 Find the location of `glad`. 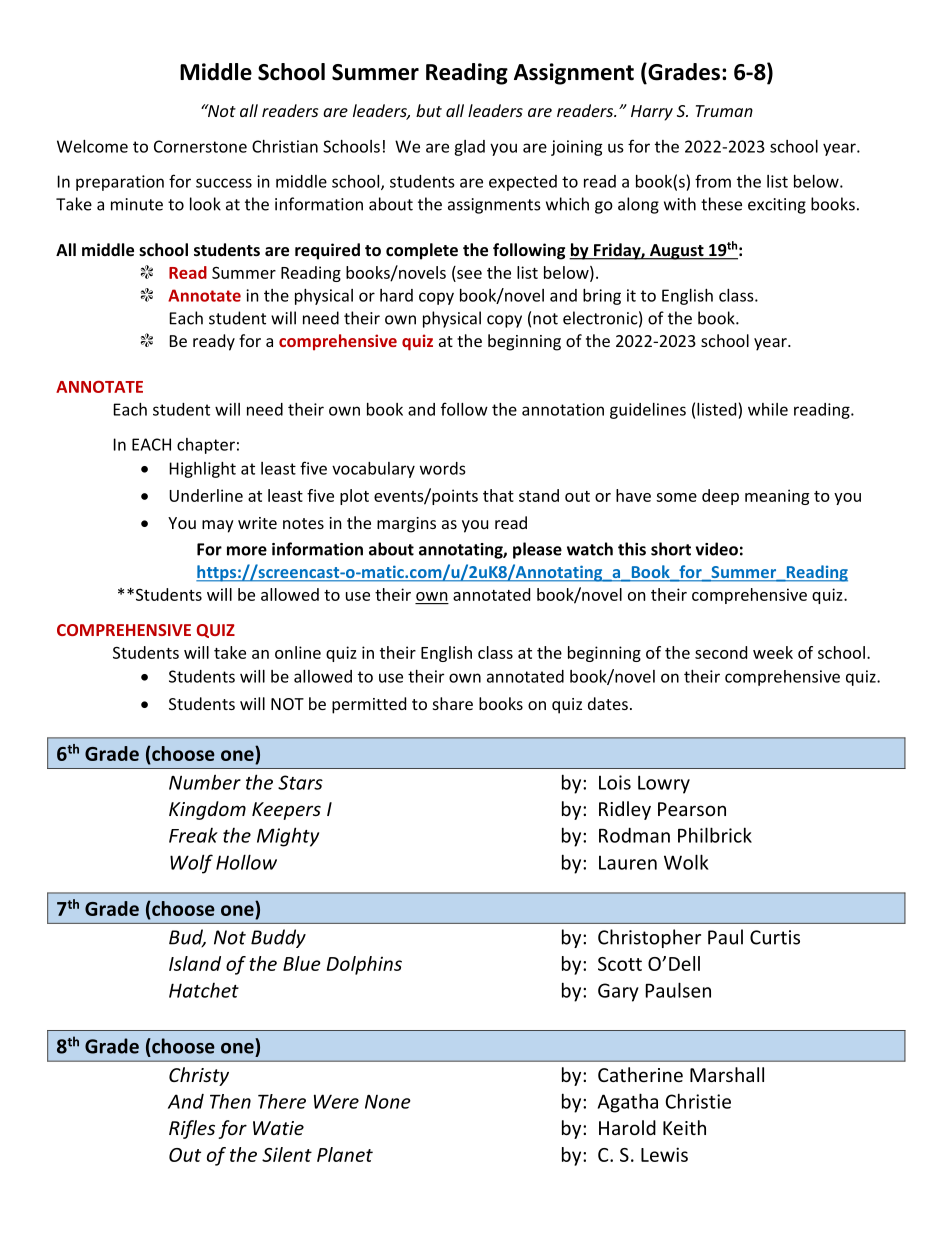

glad is located at coordinates (469, 148).
